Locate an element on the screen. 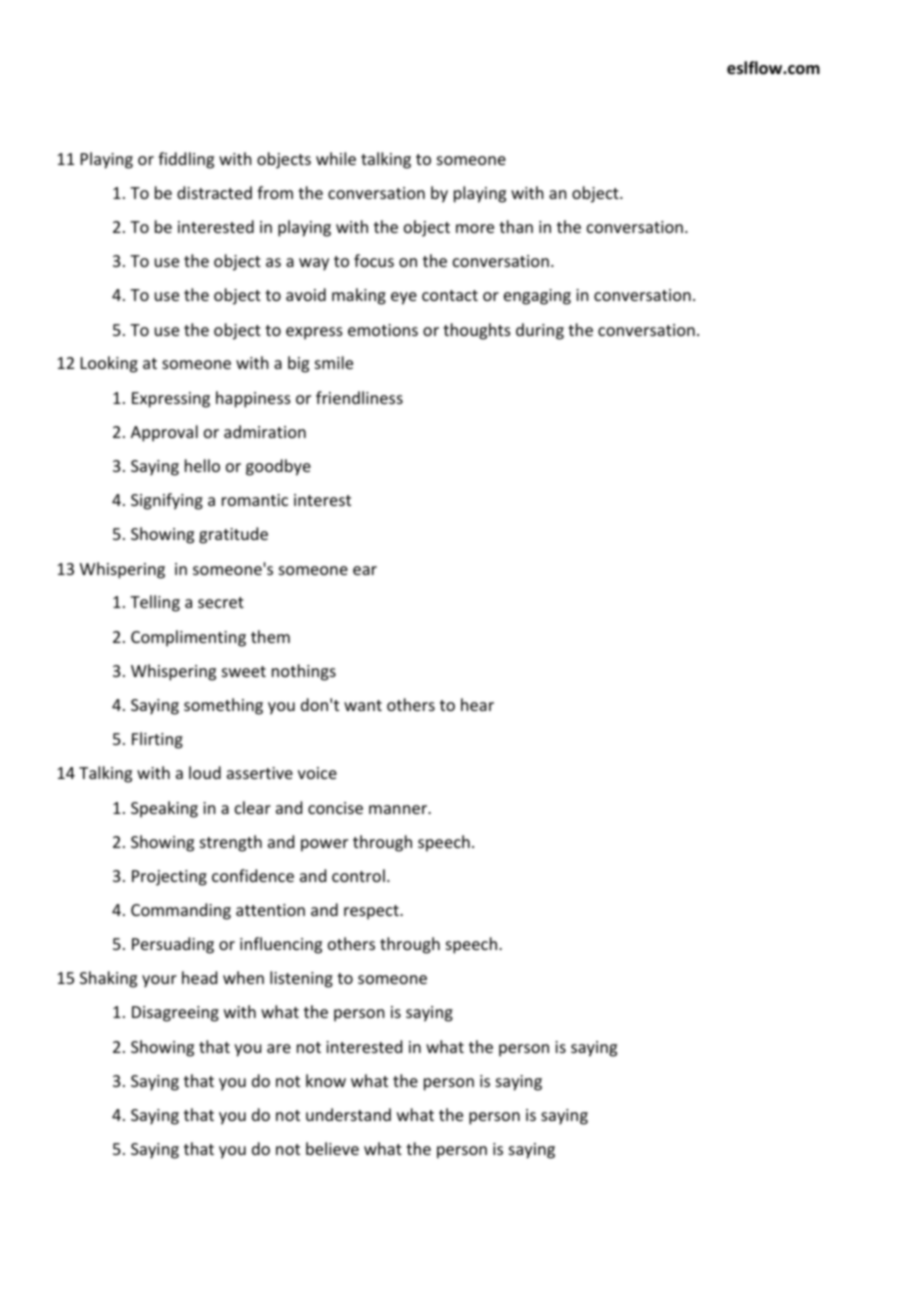 Image resolution: width=924 pixels, height=1308 pixels. Disagreeing is located at coordinates (175, 1014).
